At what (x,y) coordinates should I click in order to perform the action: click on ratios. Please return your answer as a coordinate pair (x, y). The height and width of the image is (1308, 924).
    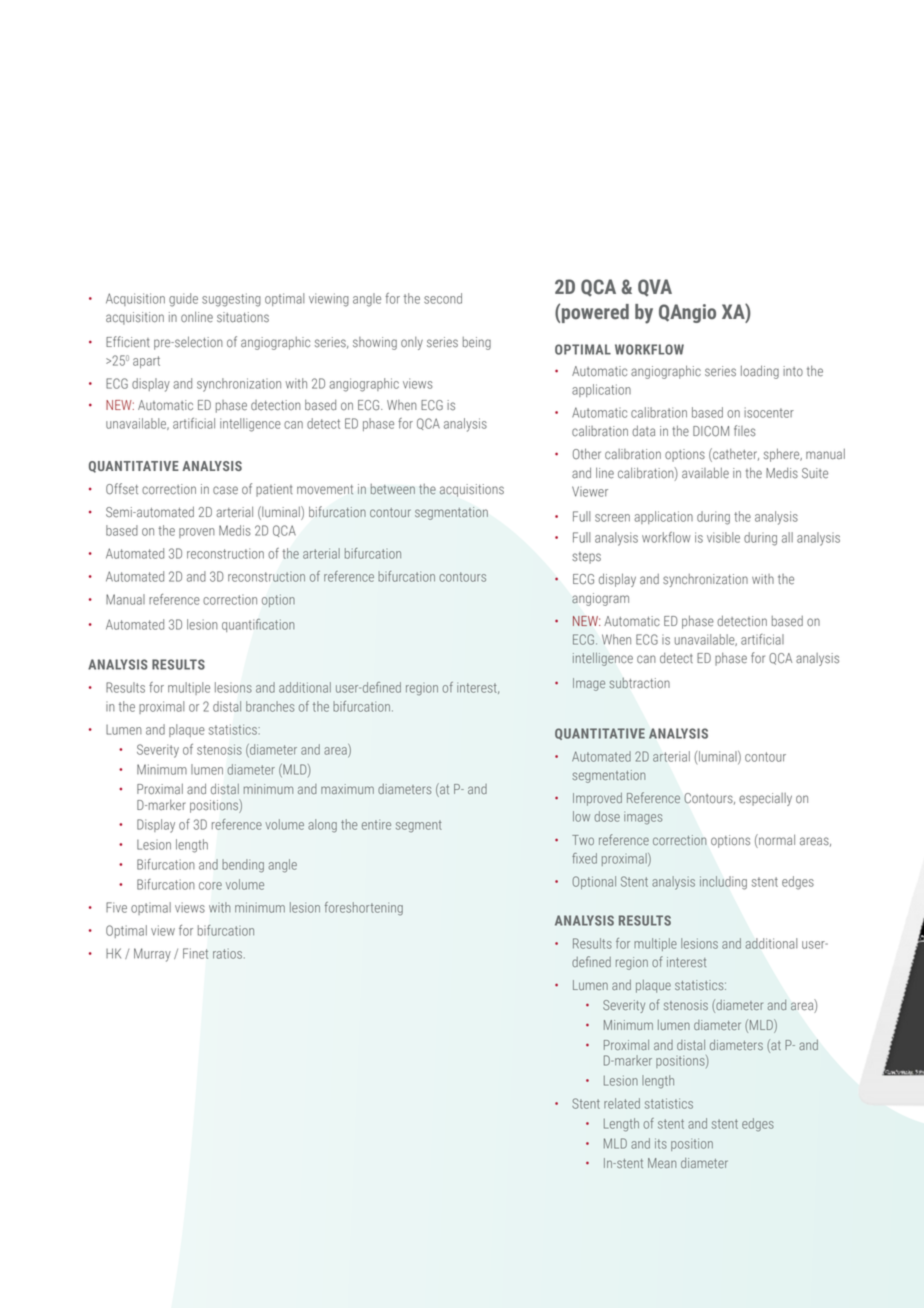
    Looking at the image, I should click on (229, 953).
